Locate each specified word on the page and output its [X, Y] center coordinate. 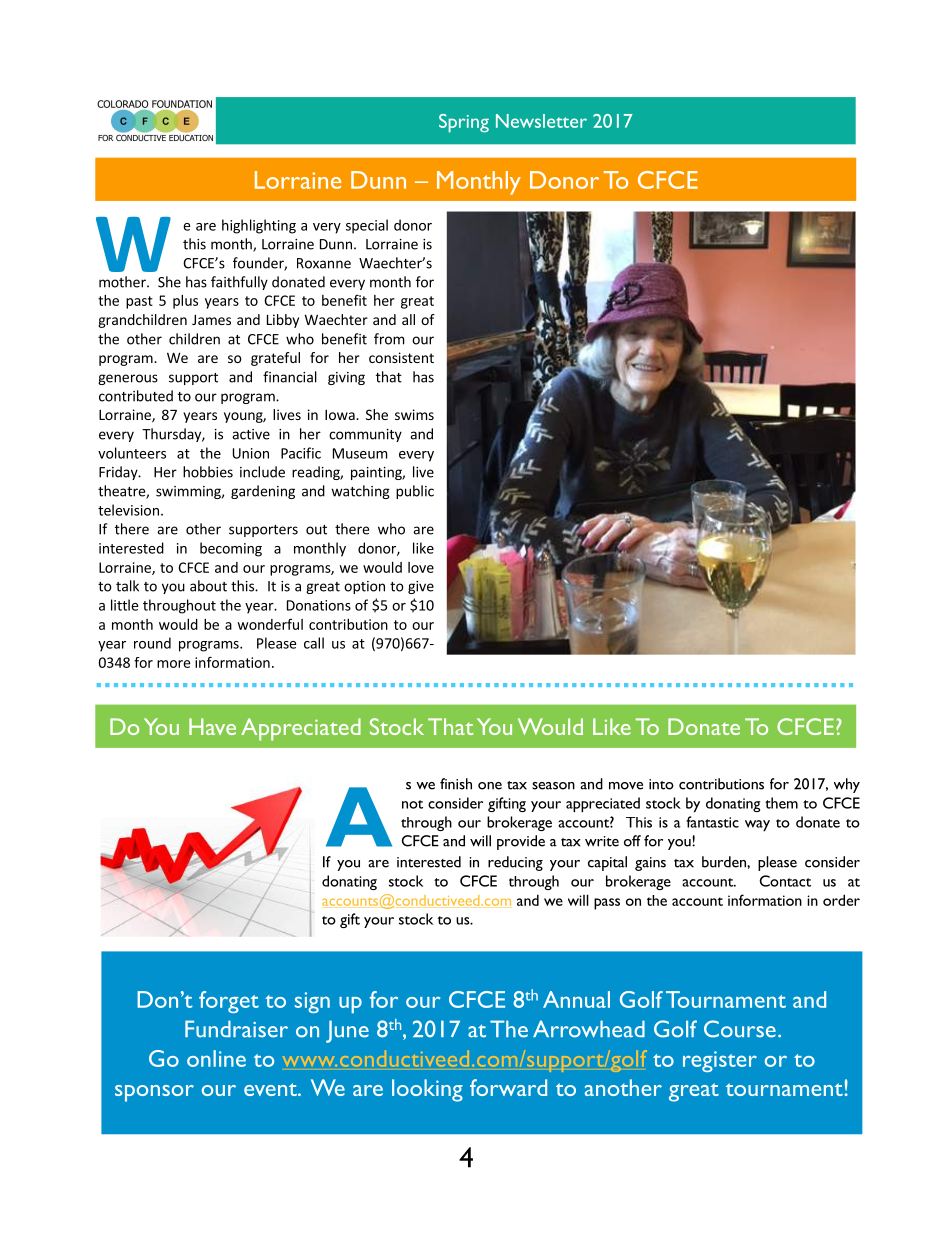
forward [508, 1087]
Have [212, 726]
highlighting [259, 226]
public [415, 492]
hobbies [208, 472]
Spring [464, 123]
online [216, 1058]
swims [414, 414]
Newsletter [541, 121]
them [781, 803]
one [490, 786]
